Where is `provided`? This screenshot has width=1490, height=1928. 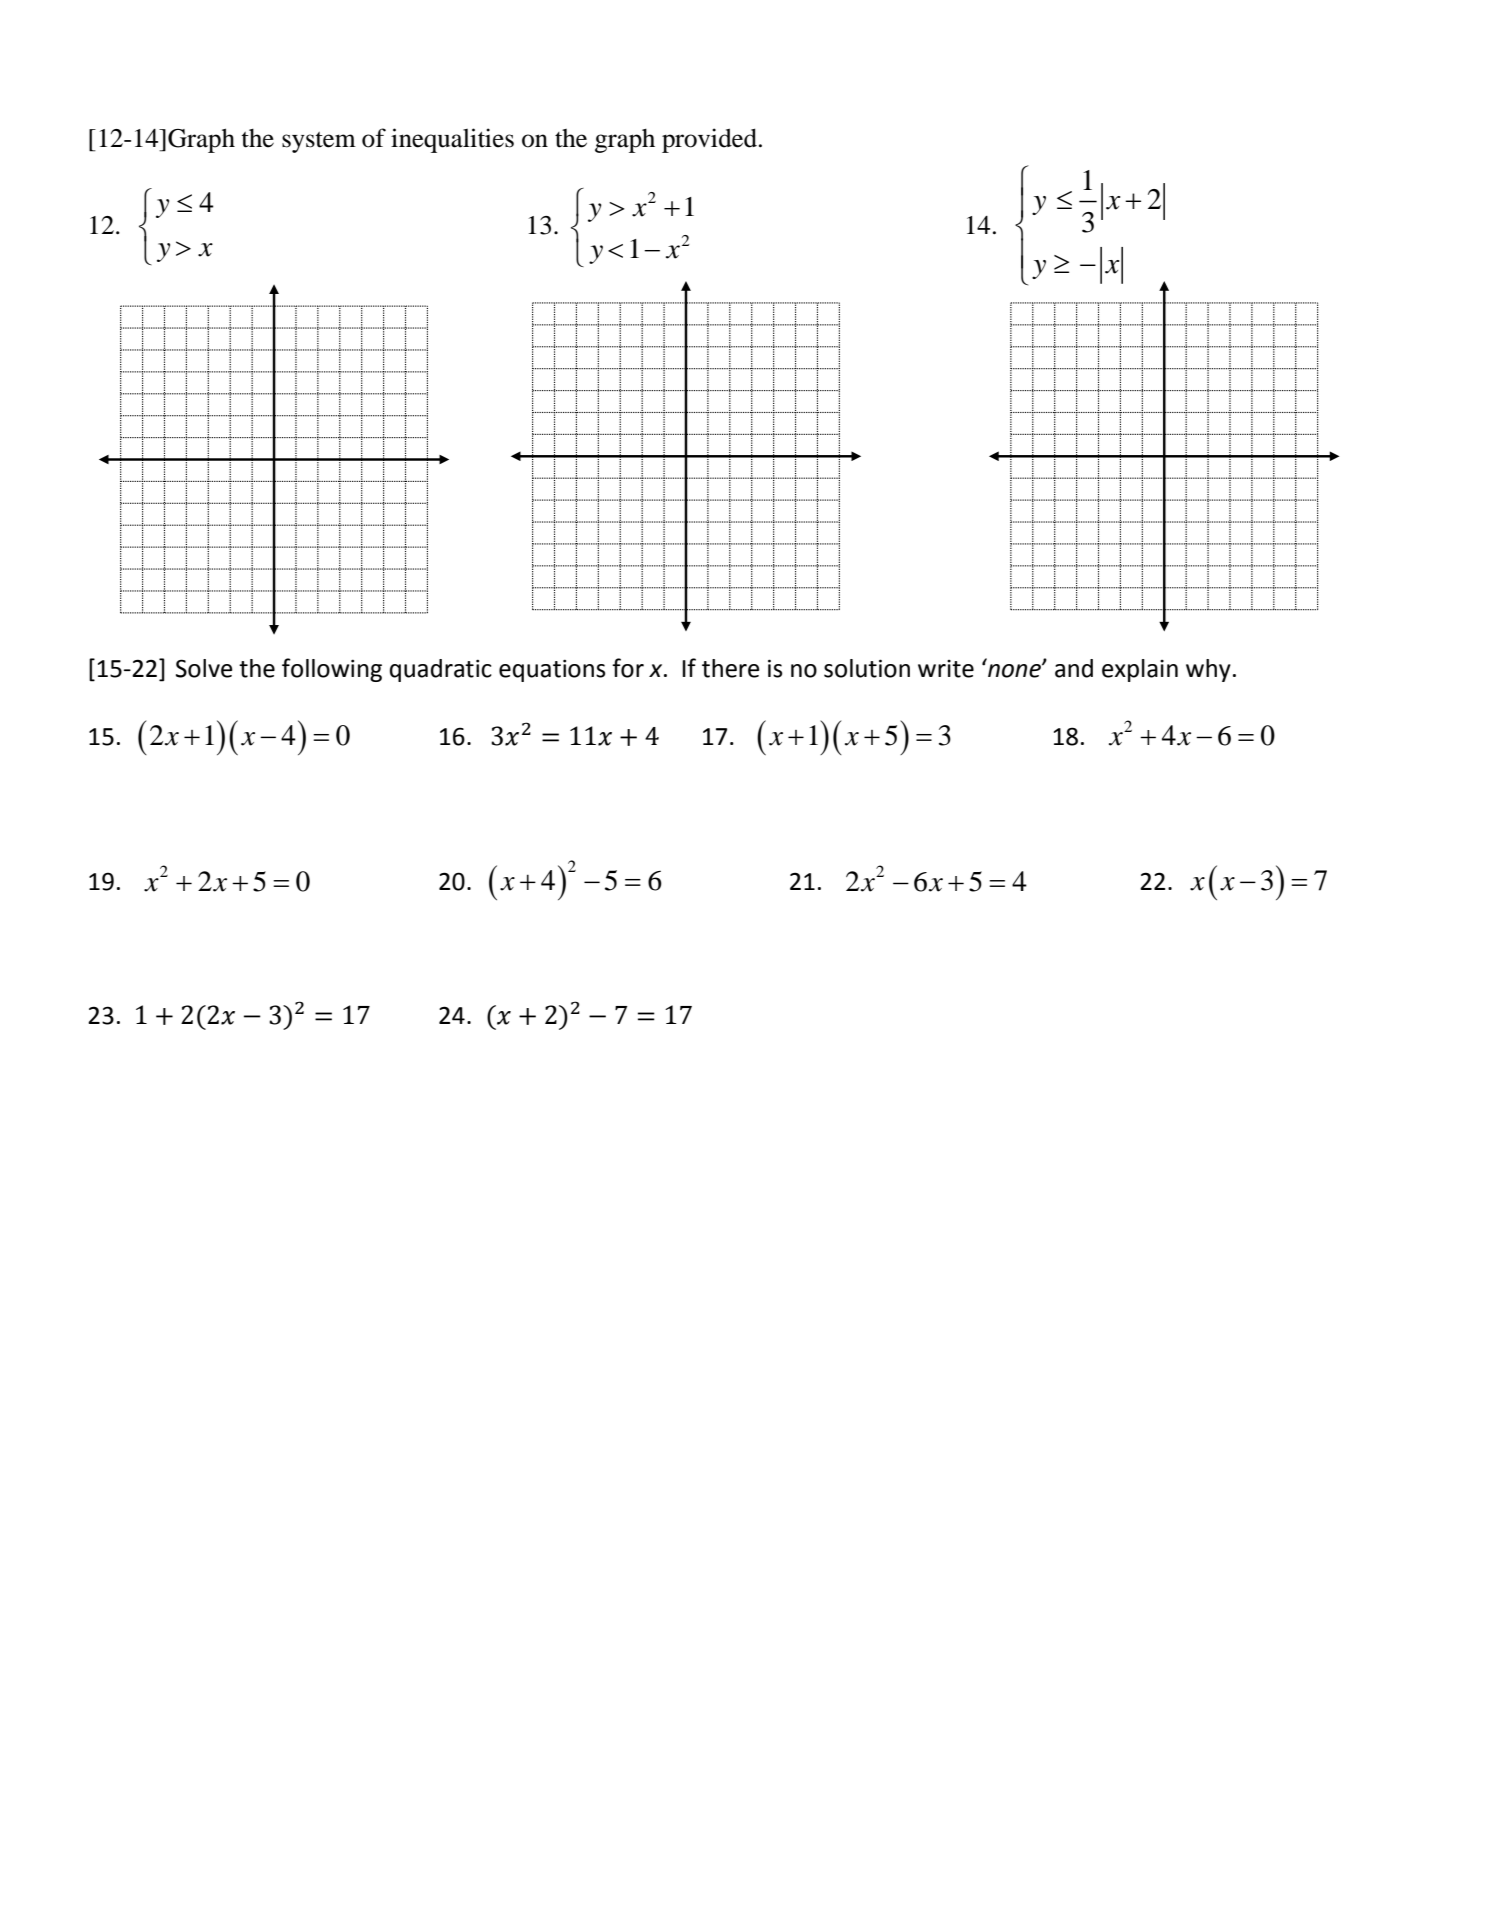 provided is located at coordinates (709, 140).
